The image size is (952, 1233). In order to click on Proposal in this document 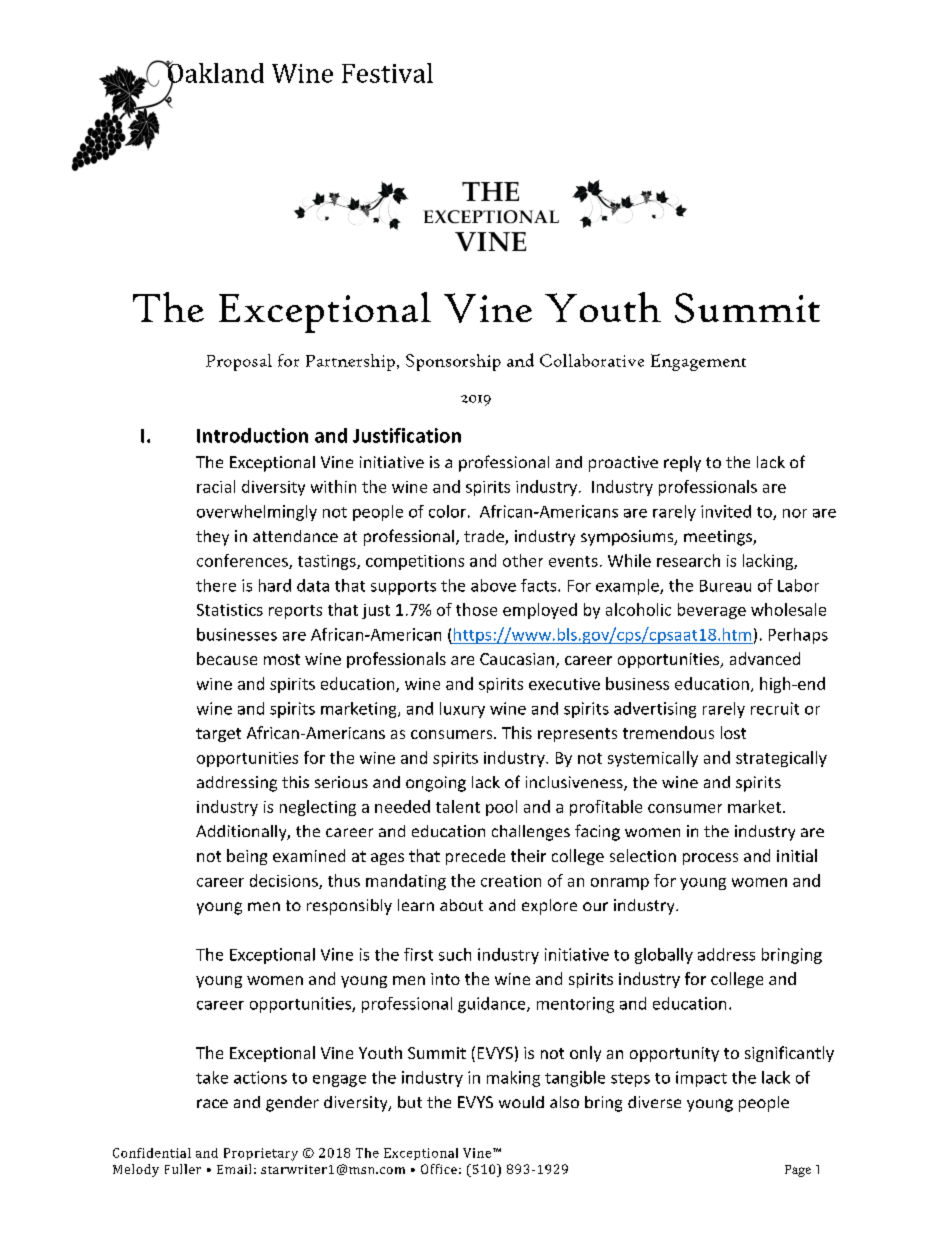, I will do `click(239, 362)`.
